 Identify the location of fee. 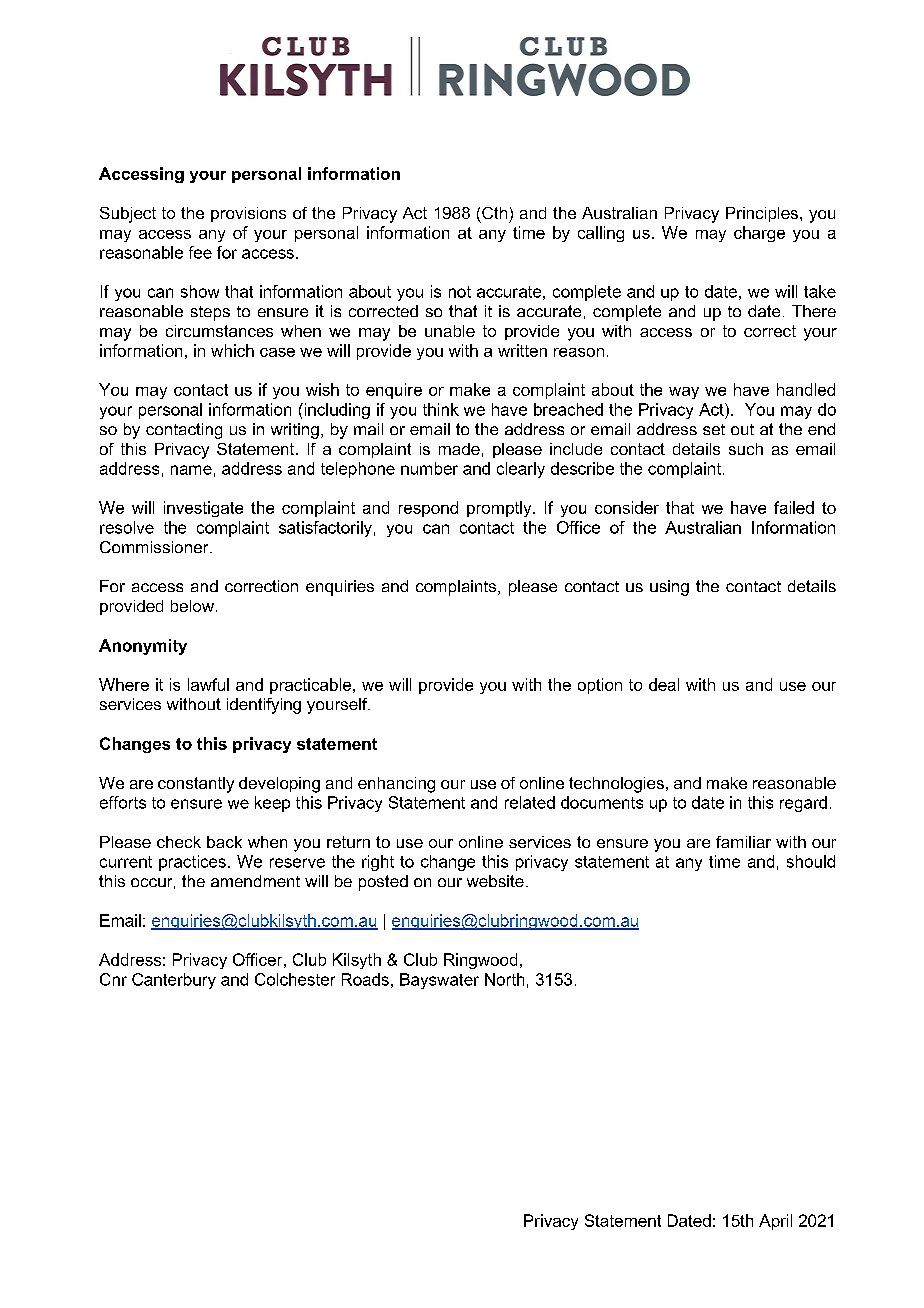
(200, 252).
